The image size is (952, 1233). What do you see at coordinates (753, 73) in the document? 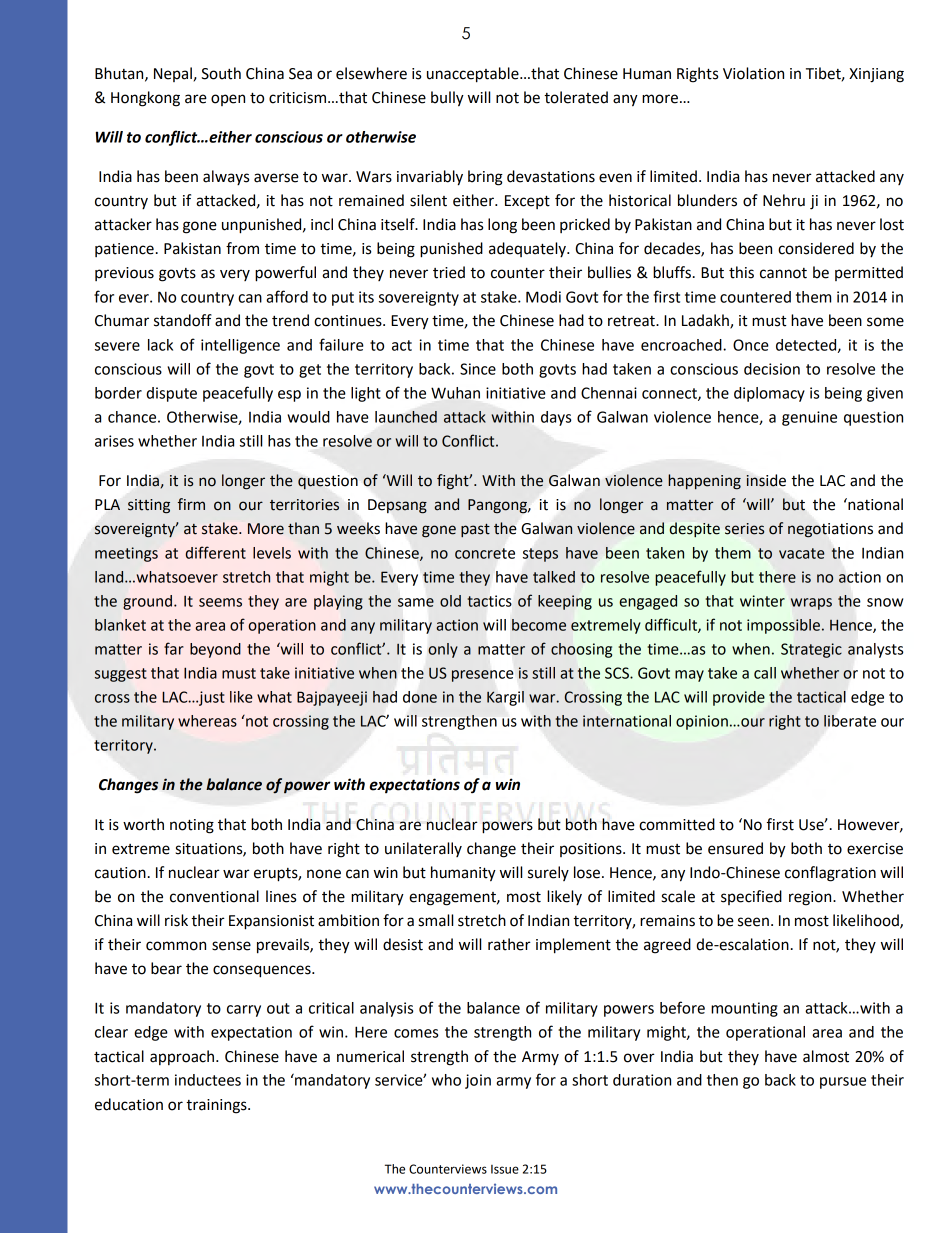
I see `Violation` at bounding box center [753, 73].
